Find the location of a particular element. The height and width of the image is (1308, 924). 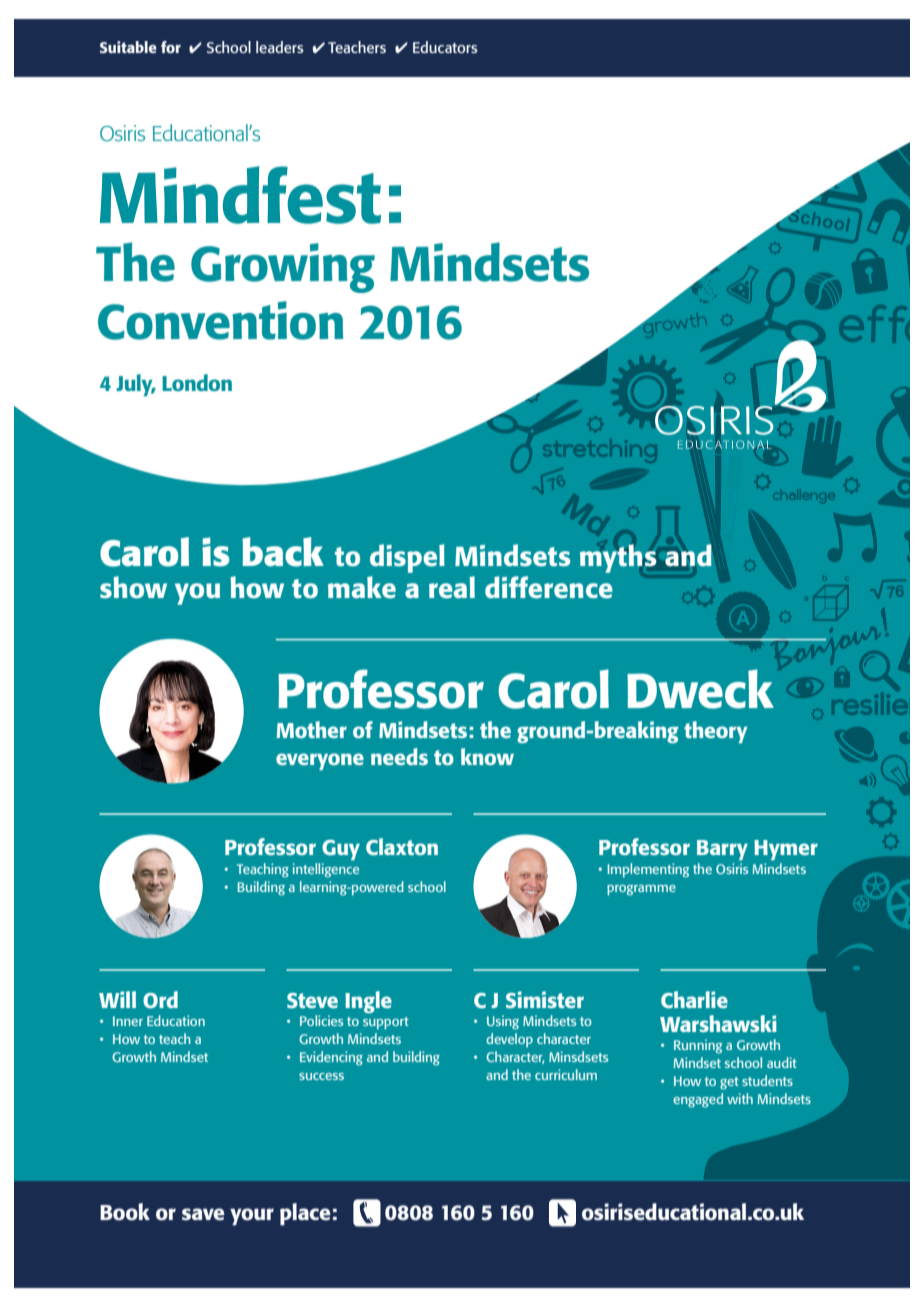

place is located at coordinates (305, 1214).
